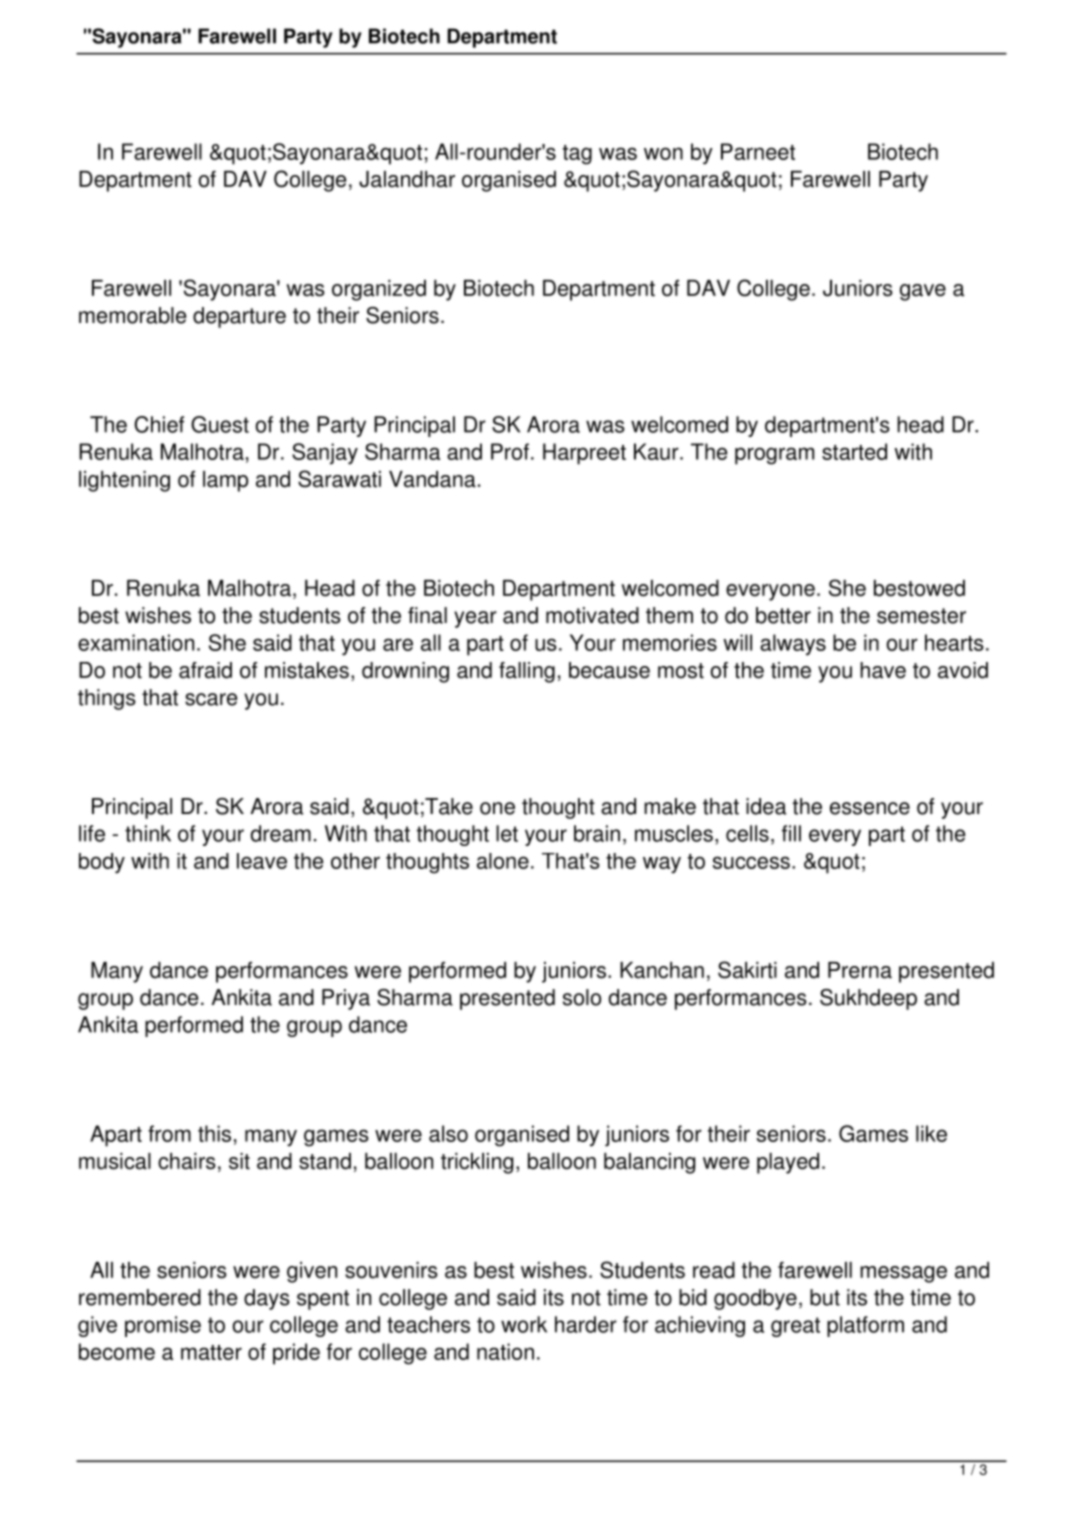 This screenshot has height=1531, width=1083. Describe the element at coordinates (865, 1326) in the screenshot. I see `platform` at that location.
